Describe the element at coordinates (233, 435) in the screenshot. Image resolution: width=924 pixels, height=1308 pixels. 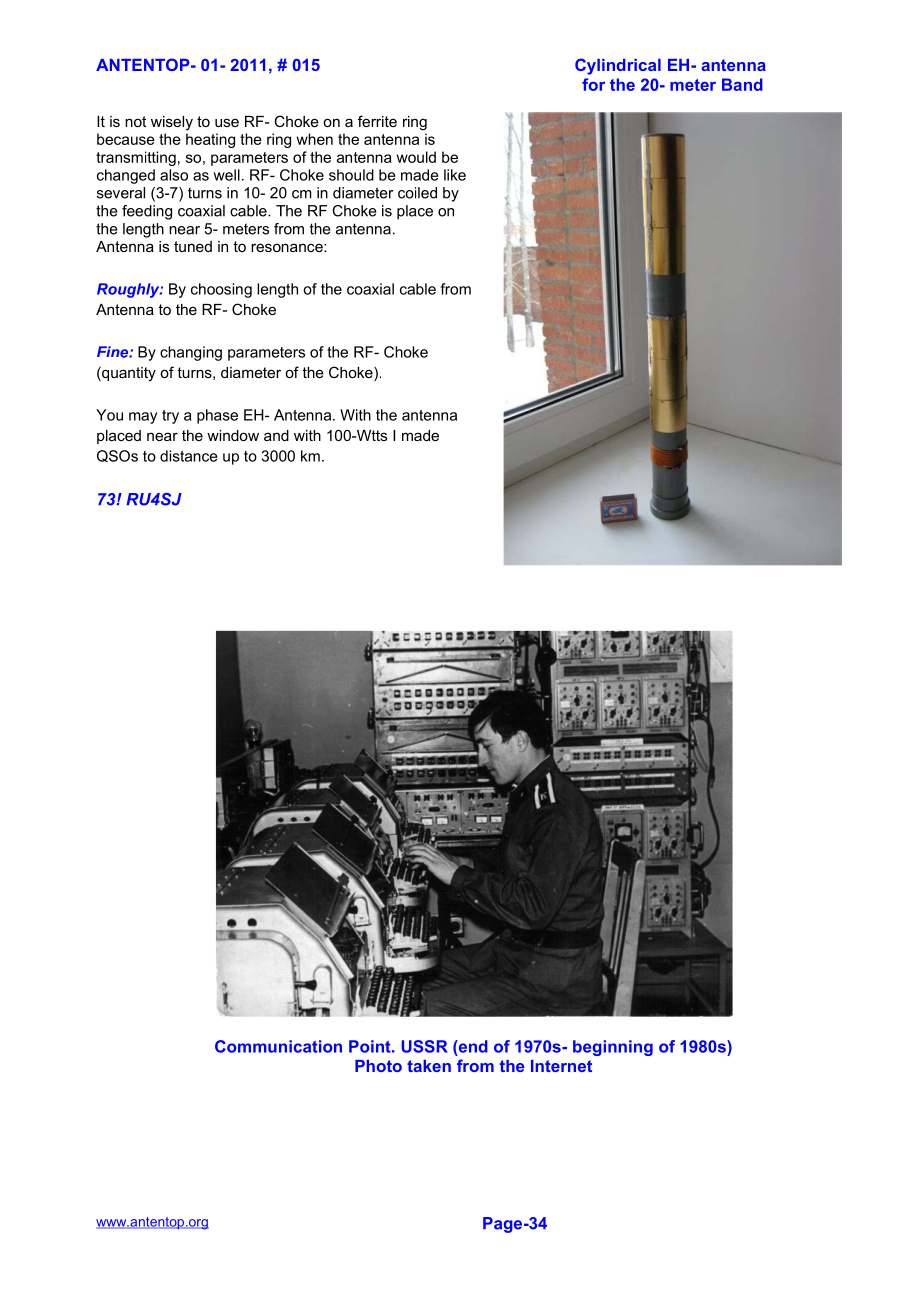
I see `window` at that location.
